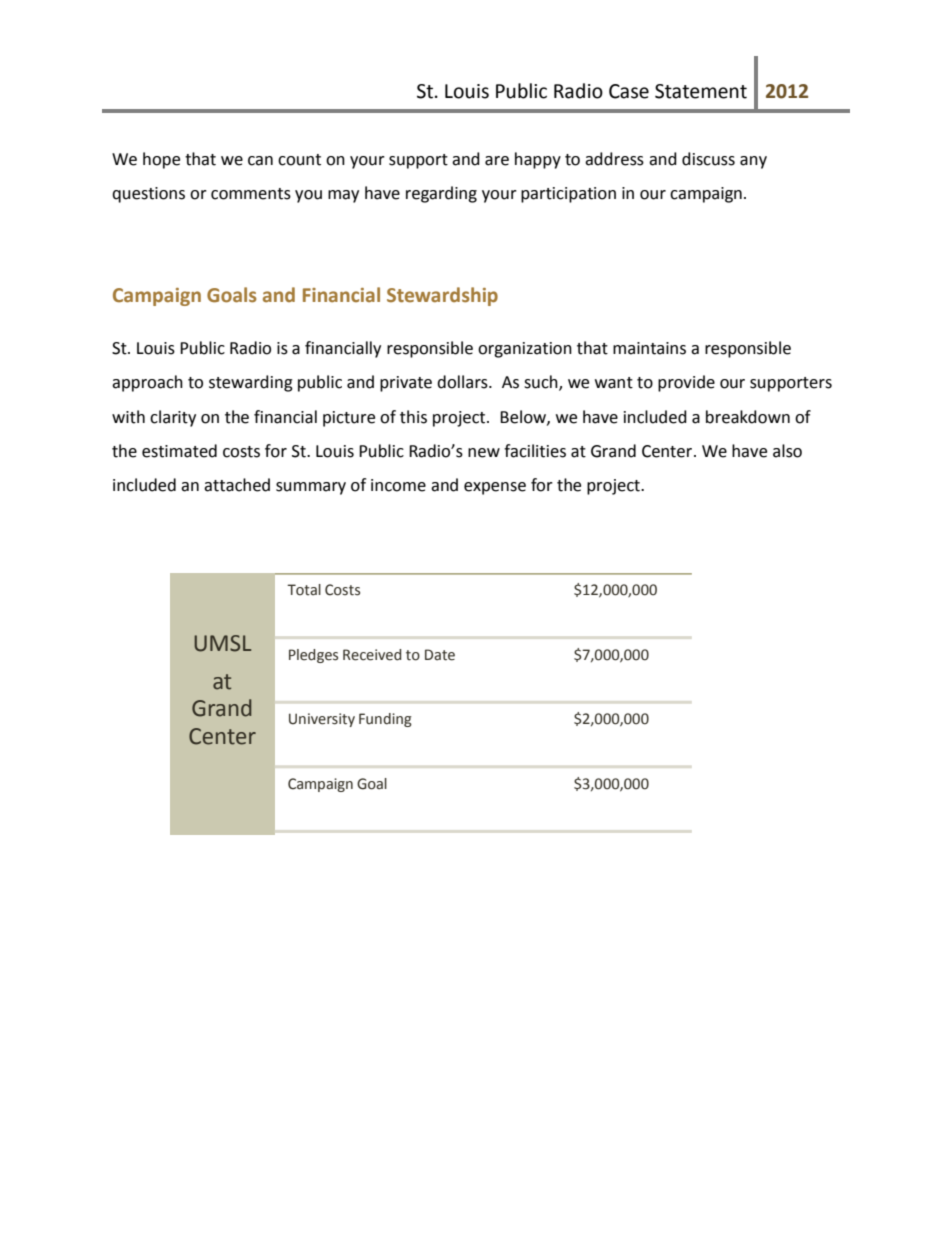 This screenshot has height=1233, width=952. I want to click on Total, so click(304, 590).
